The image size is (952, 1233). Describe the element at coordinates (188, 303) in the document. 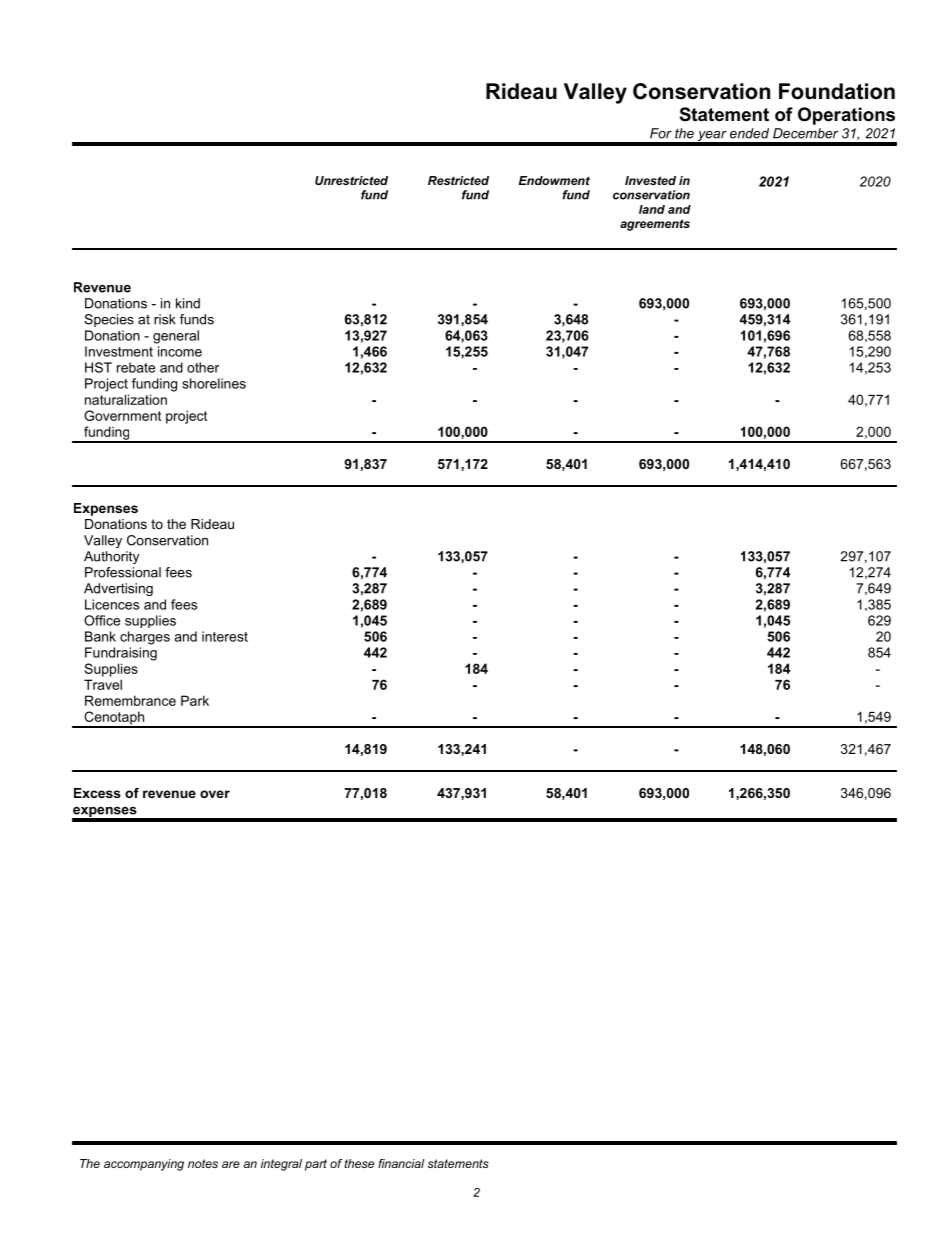

I see `kind` at that location.
